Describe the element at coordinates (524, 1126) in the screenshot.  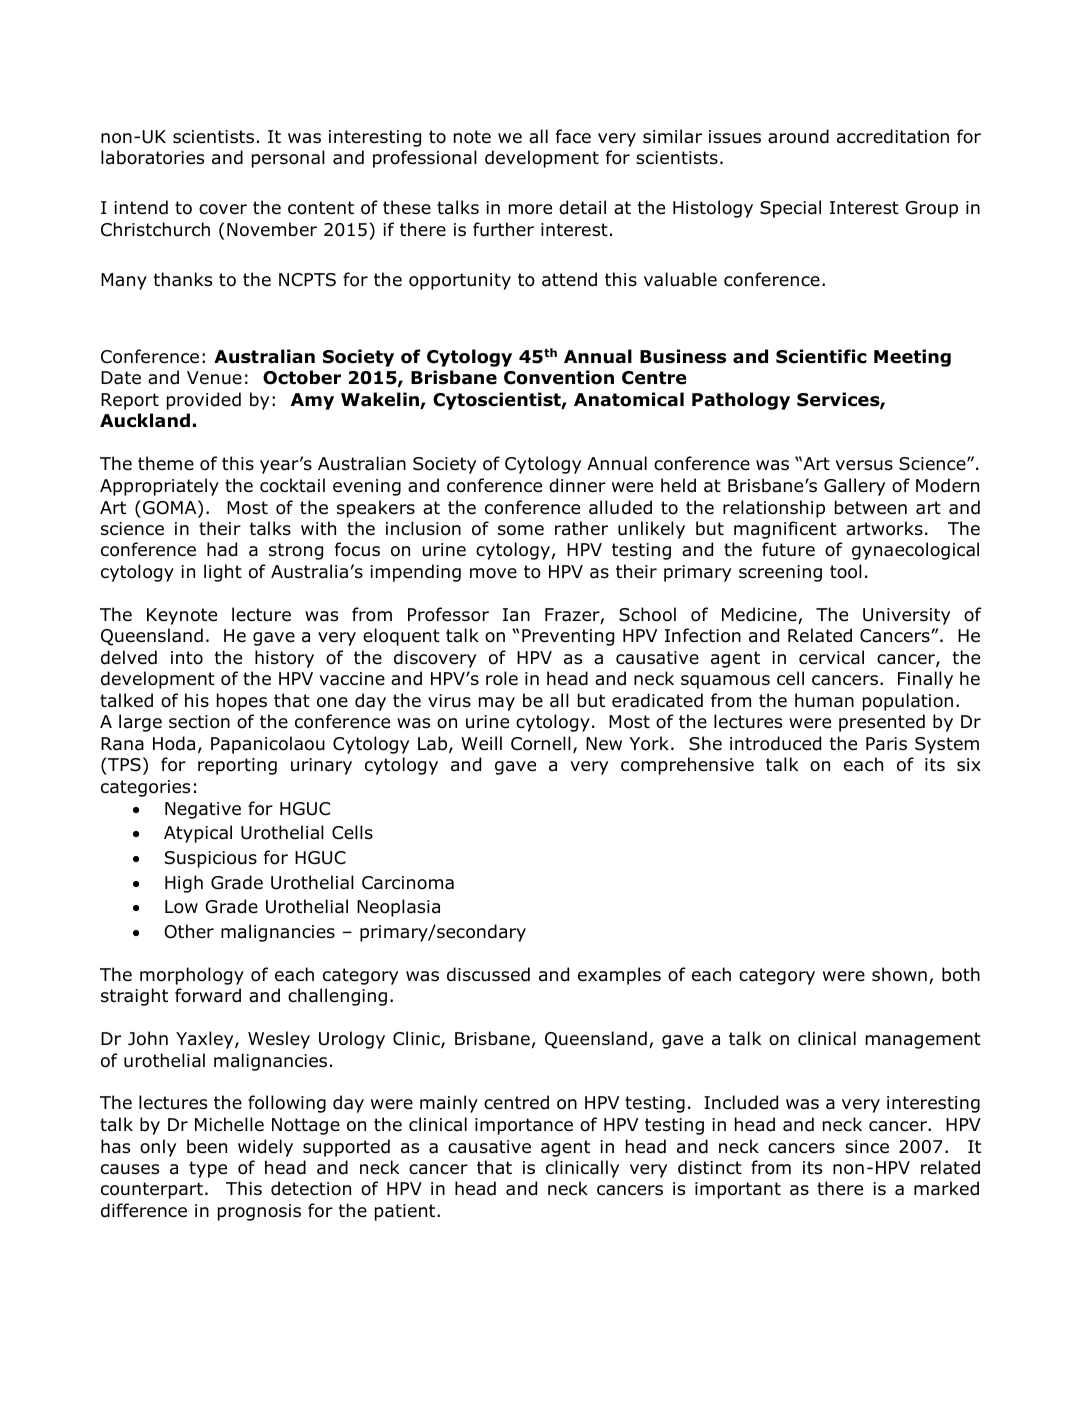
I see `importance` at that location.
